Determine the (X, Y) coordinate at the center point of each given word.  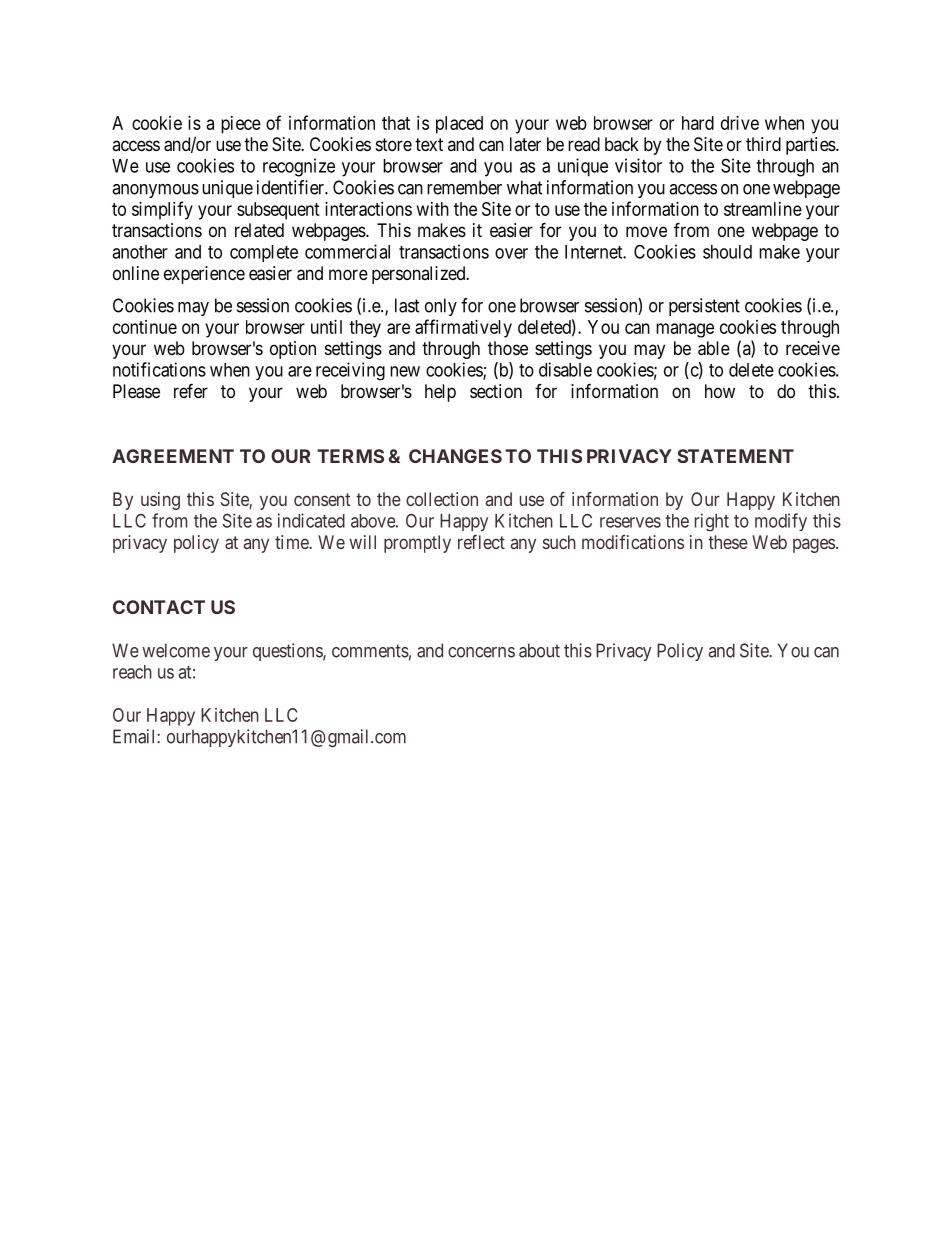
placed (459, 125)
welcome (176, 650)
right (712, 522)
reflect (481, 542)
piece (241, 125)
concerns (481, 652)
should (727, 252)
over (511, 253)
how (720, 391)
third (763, 144)
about (539, 650)
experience (204, 275)
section (496, 391)
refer (191, 390)
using (160, 501)
